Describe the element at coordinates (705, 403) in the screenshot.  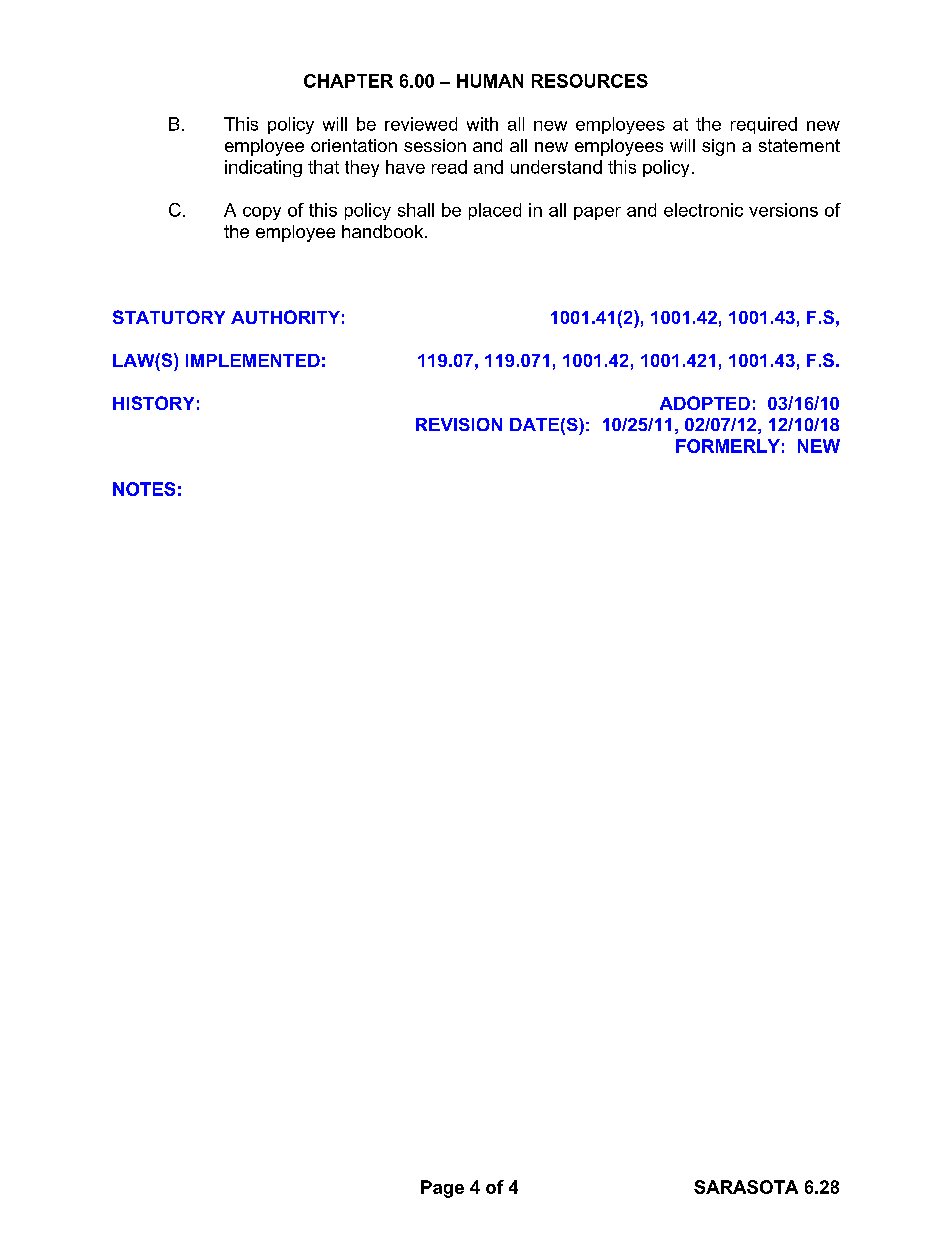
I see `ADOPTED` at that location.
